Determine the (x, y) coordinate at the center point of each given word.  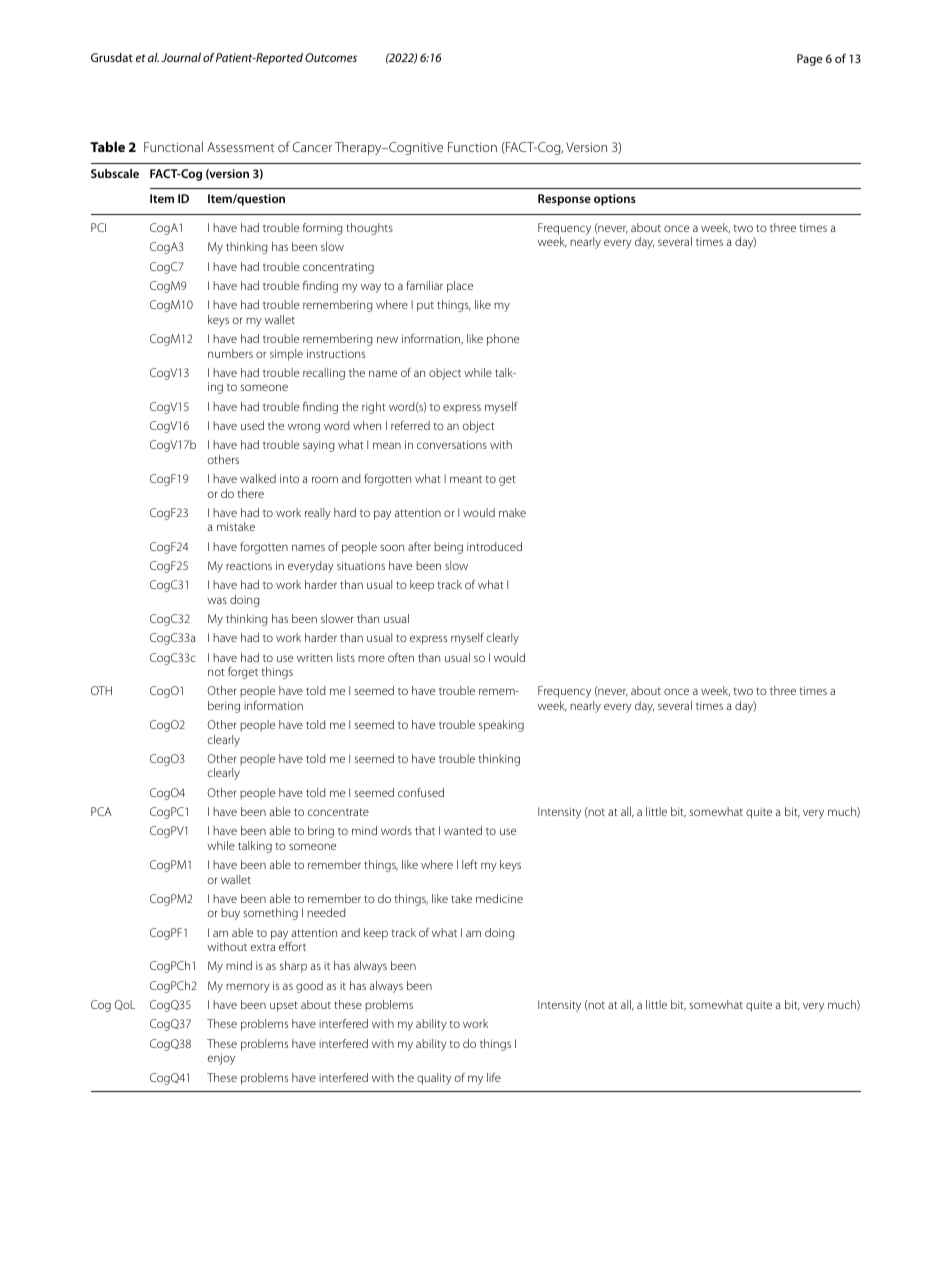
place (460, 287)
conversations (452, 444)
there (251, 493)
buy (230, 914)
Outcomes (331, 57)
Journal (181, 57)
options (615, 200)
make (512, 512)
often (401, 657)
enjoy (221, 1059)
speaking (501, 726)
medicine (499, 898)
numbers (230, 353)
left (469, 864)
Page (809, 60)
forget (243, 673)
